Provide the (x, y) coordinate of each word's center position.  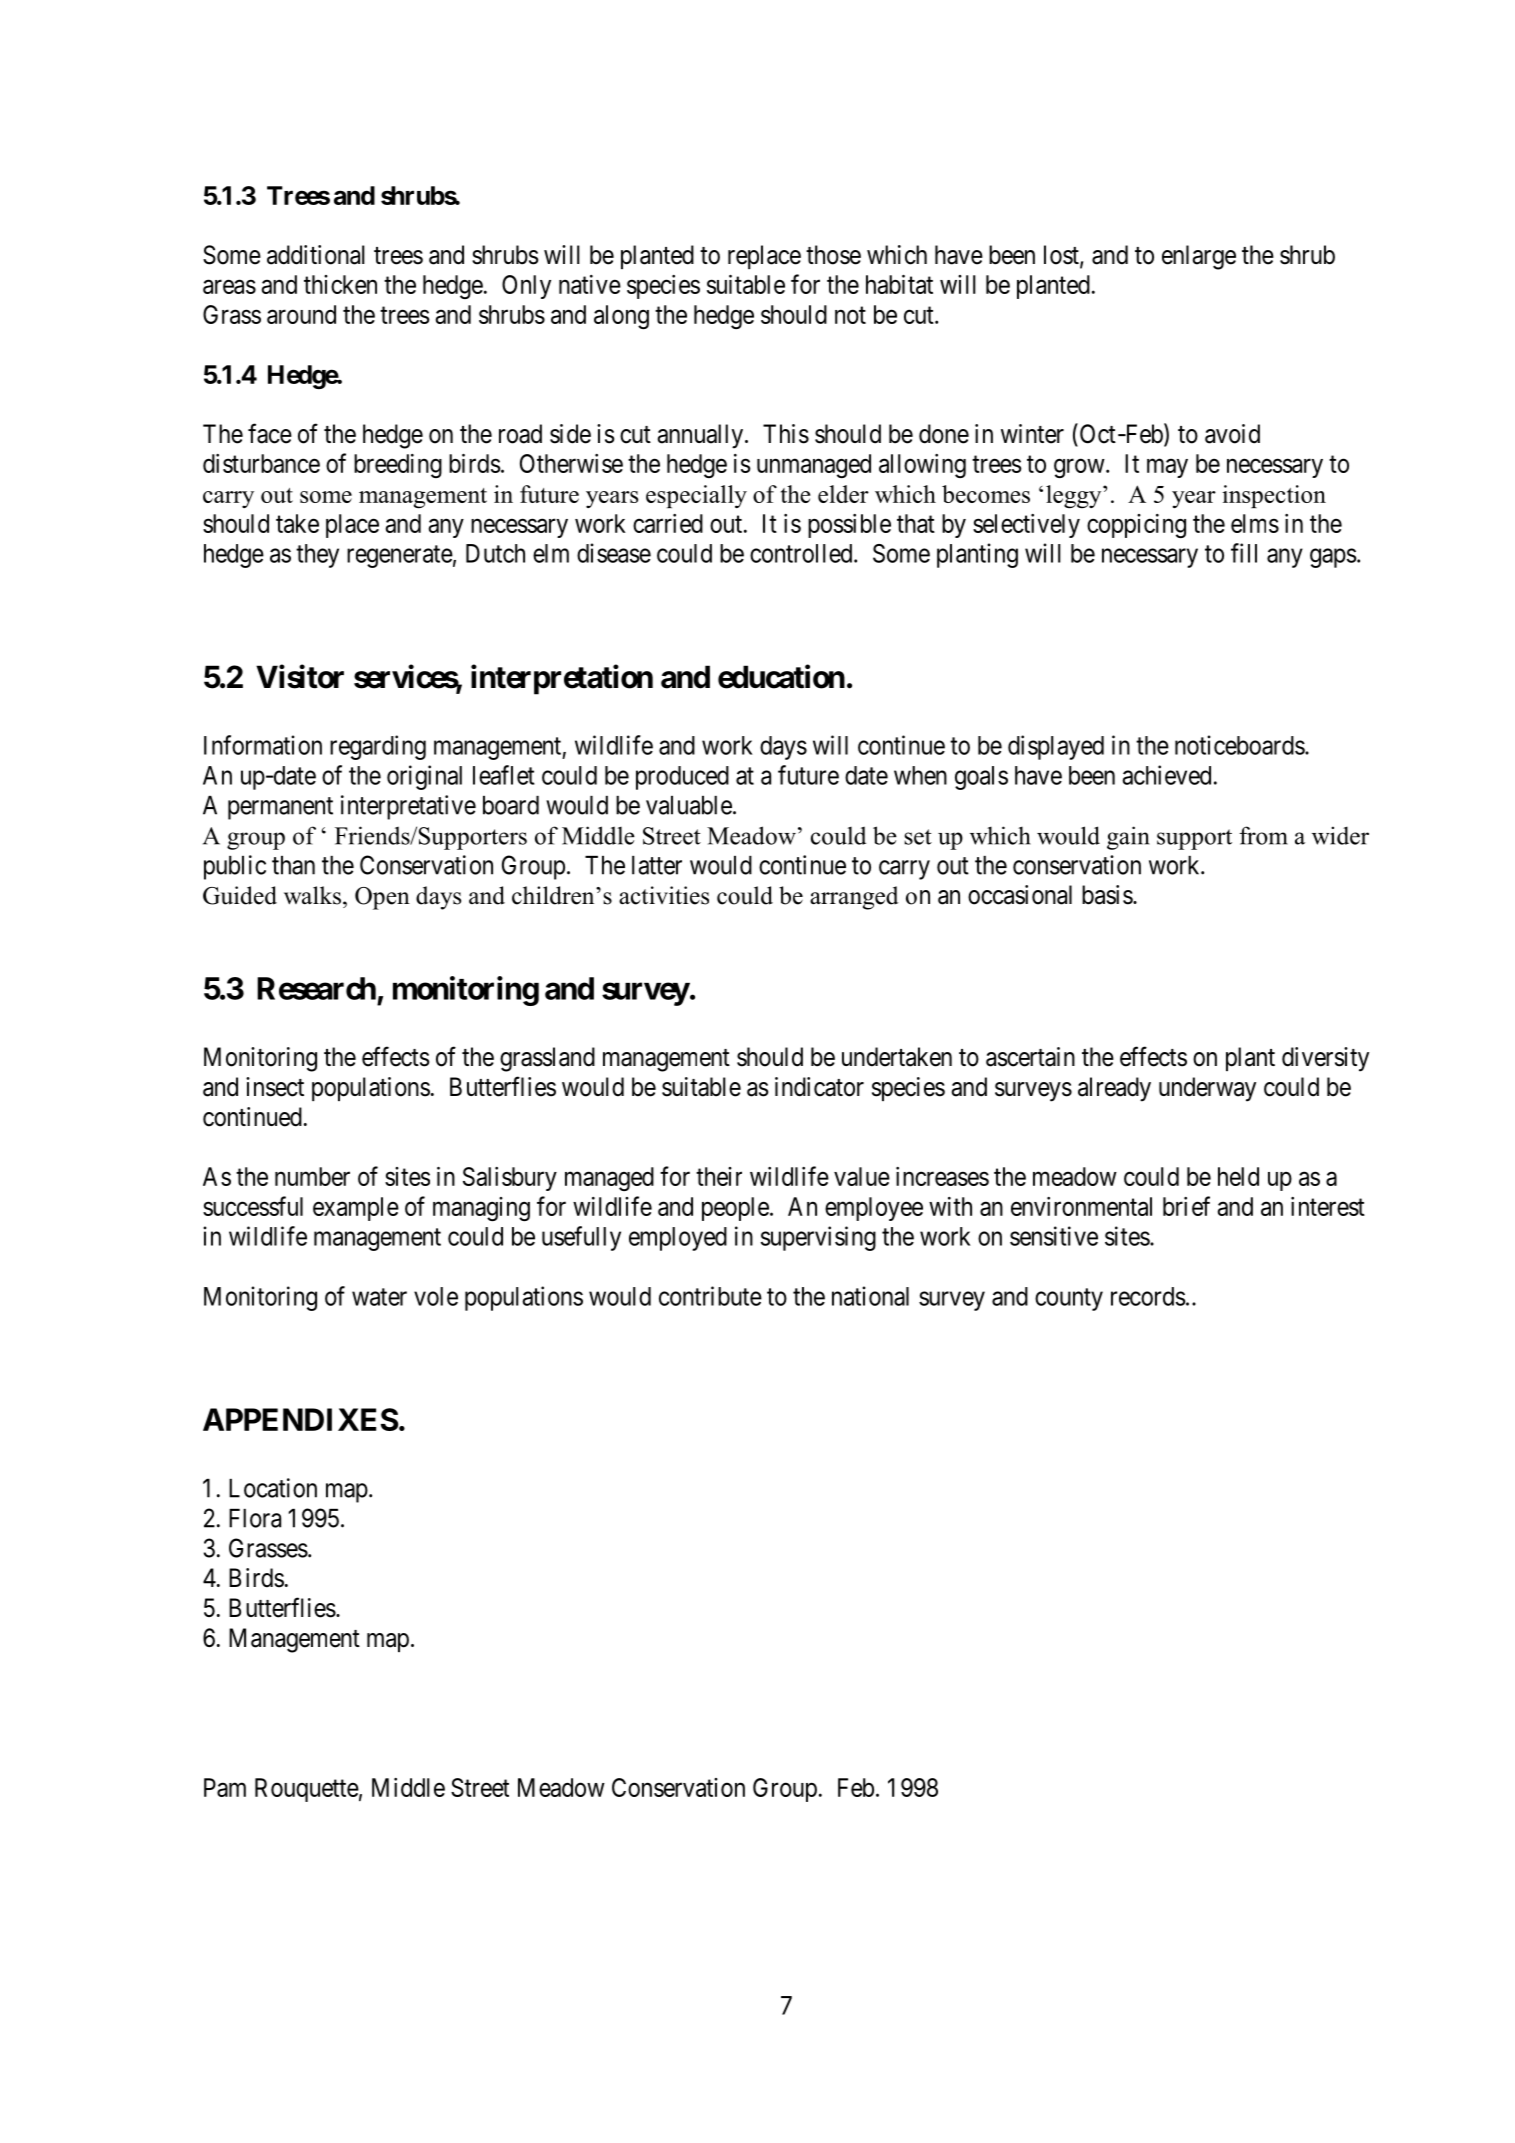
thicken (340, 284)
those (833, 255)
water (379, 1297)
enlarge (1199, 257)
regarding (378, 747)
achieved (1166, 775)
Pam (225, 1787)
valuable (689, 805)
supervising (818, 1238)
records (1148, 1296)
